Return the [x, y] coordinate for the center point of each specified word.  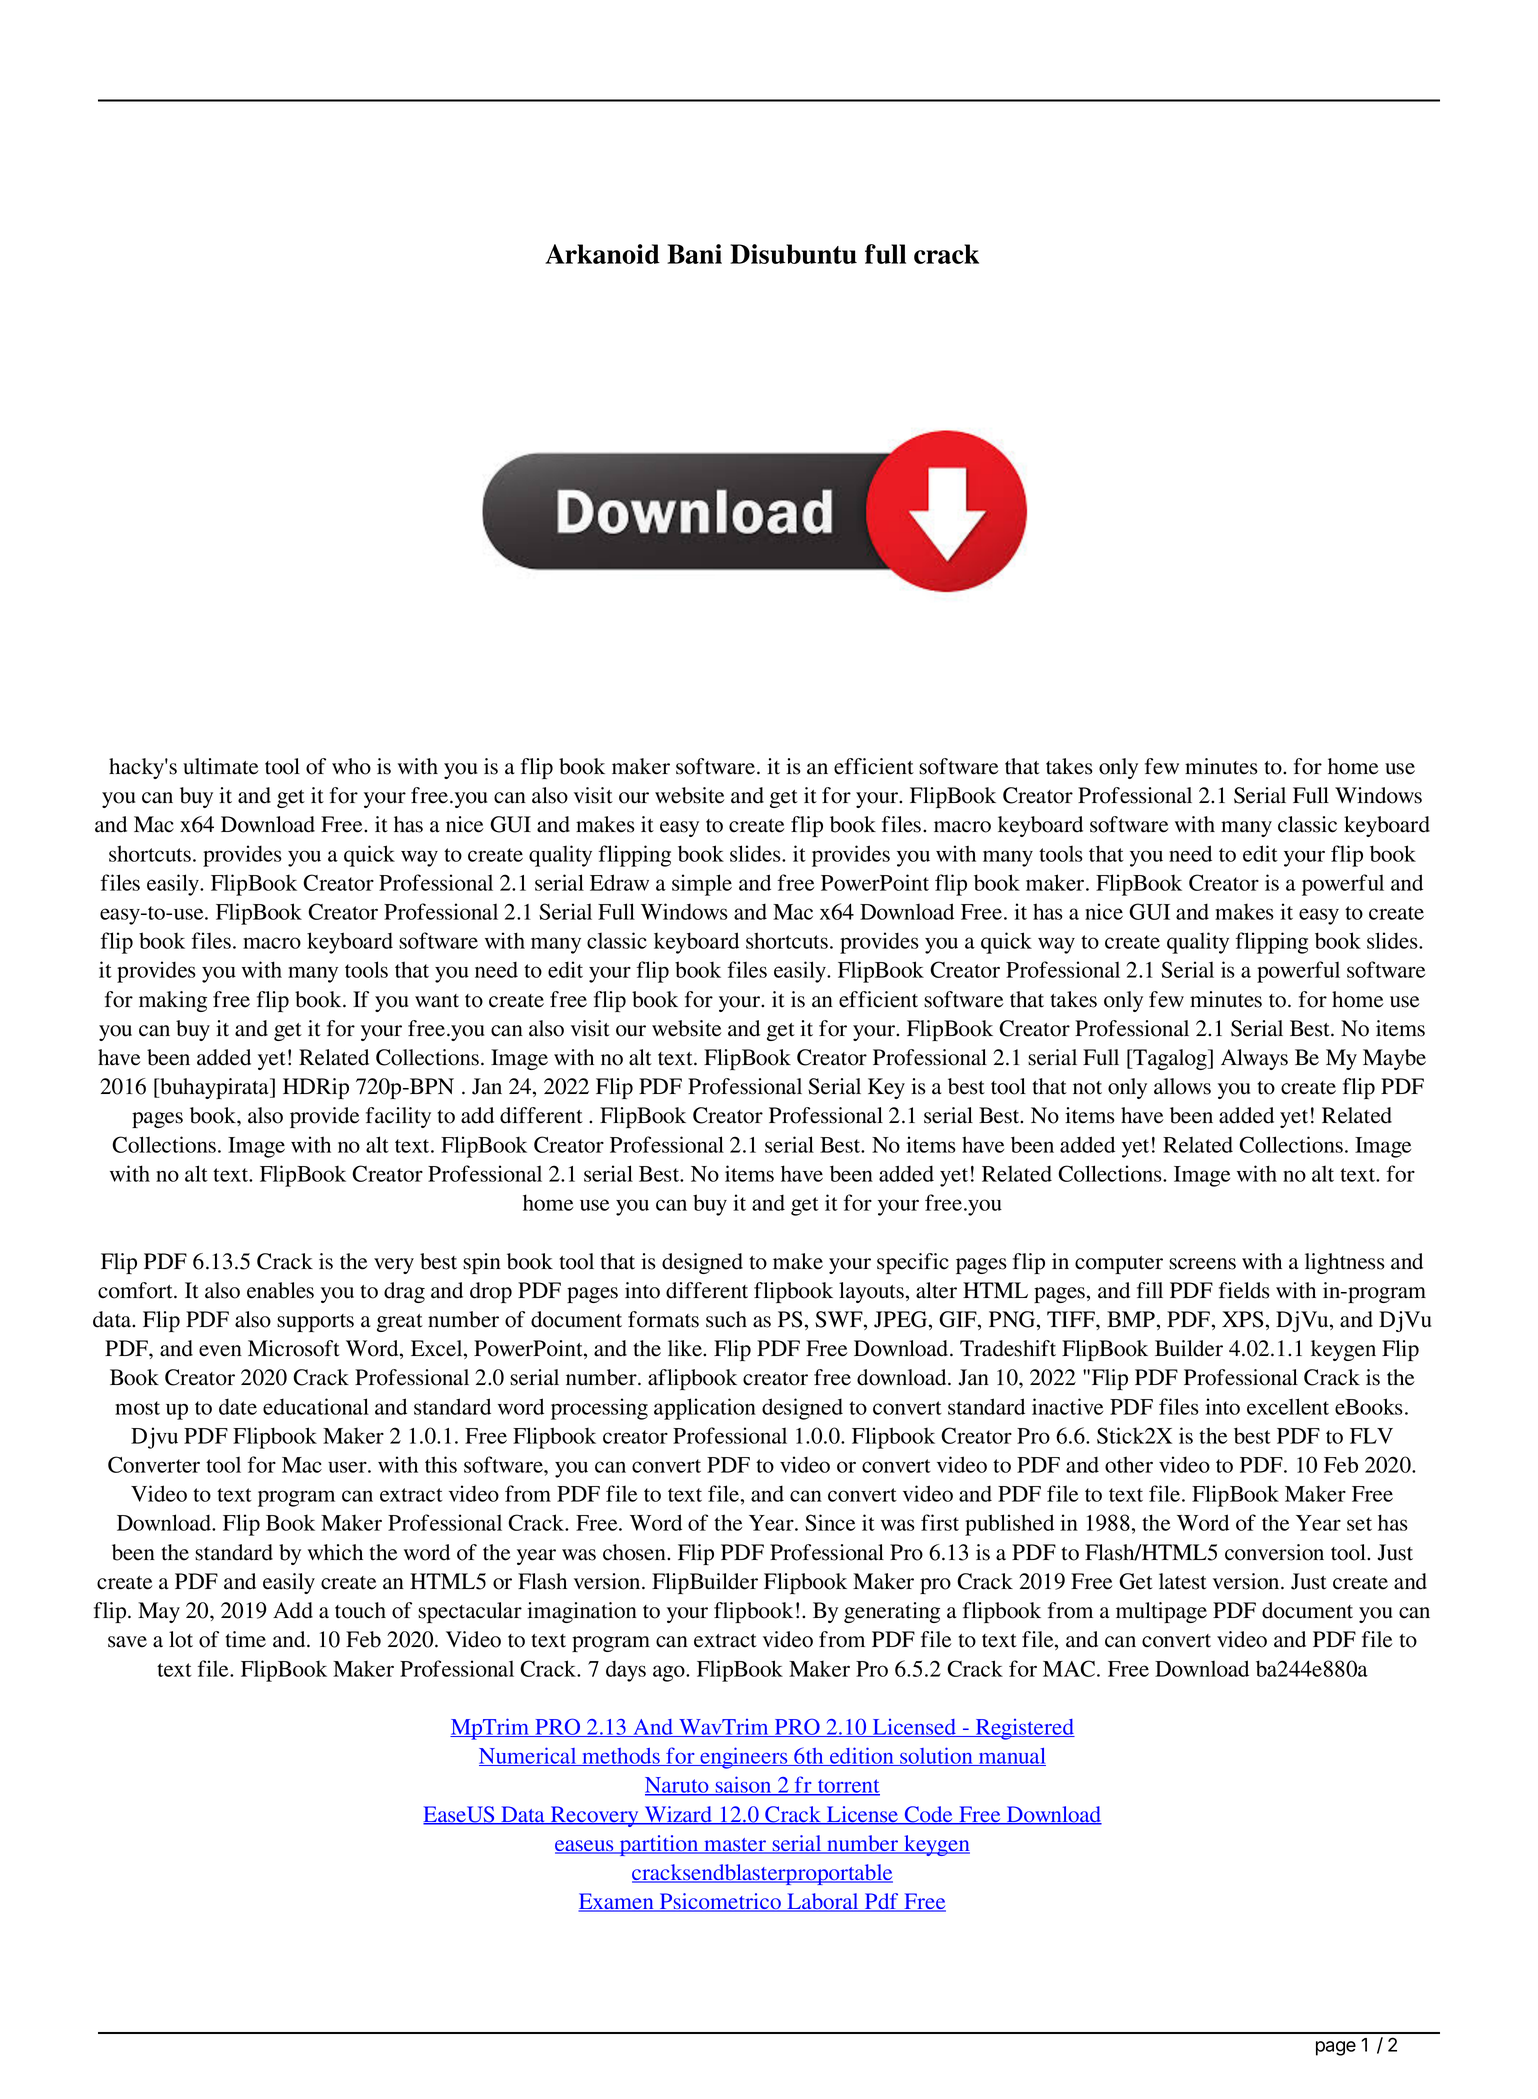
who [351, 766]
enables [280, 1290]
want [437, 1001]
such [726, 1319]
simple [702, 885]
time [246, 1639]
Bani [694, 254]
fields [1244, 1290]
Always [1254, 1059]
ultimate [221, 766]
